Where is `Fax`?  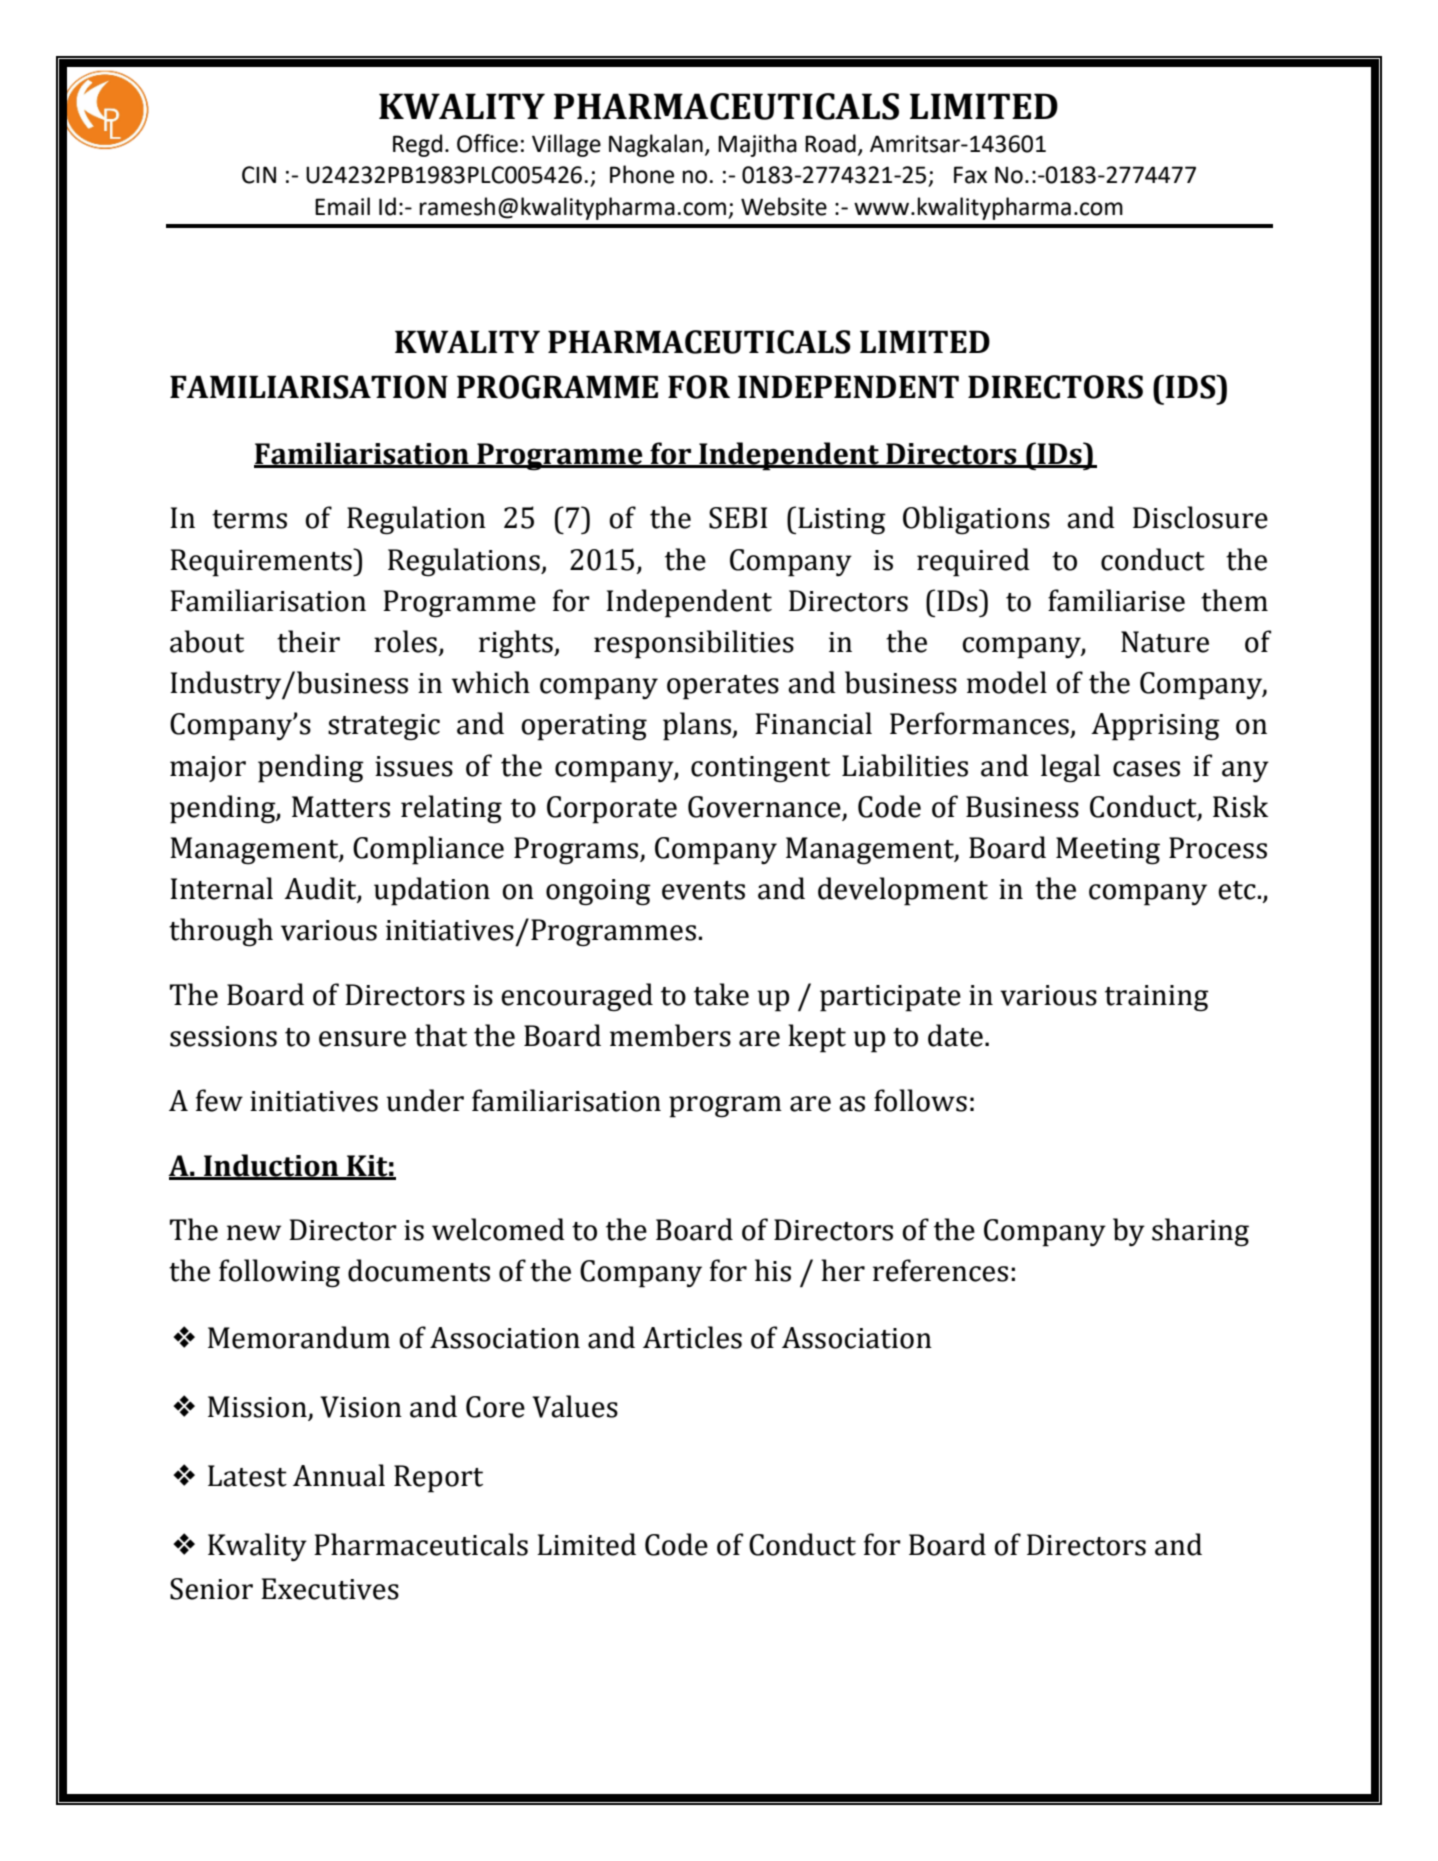 Fax is located at coordinates (970, 175).
